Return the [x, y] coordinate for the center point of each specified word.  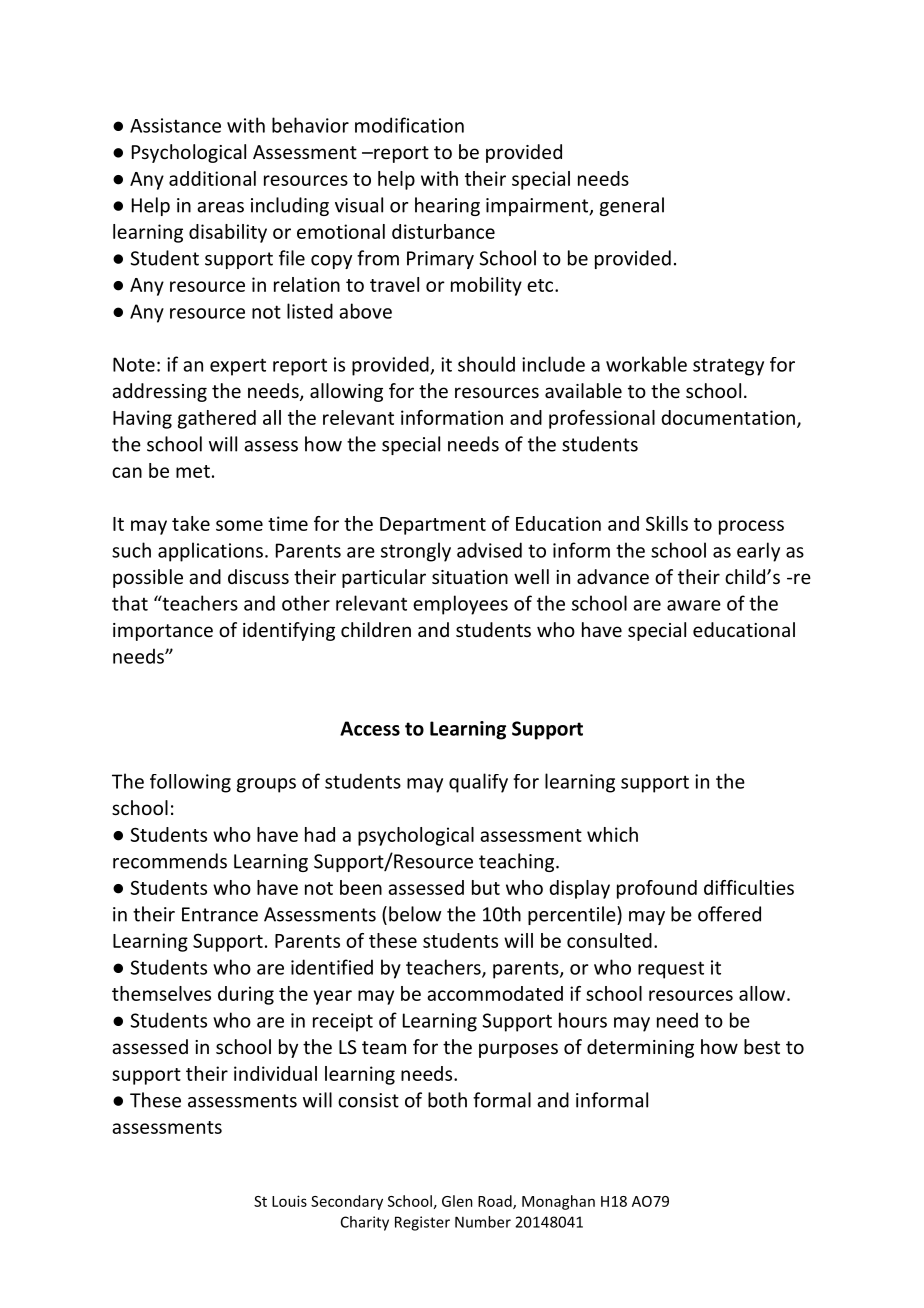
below [415, 914]
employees [460, 605]
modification [409, 125]
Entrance [220, 914]
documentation [728, 417]
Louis [289, 1201]
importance [163, 632]
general [632, 206]
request [671, 970]
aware [694, 605]
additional [212, 178]
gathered [217, 419]
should [486, 364]
